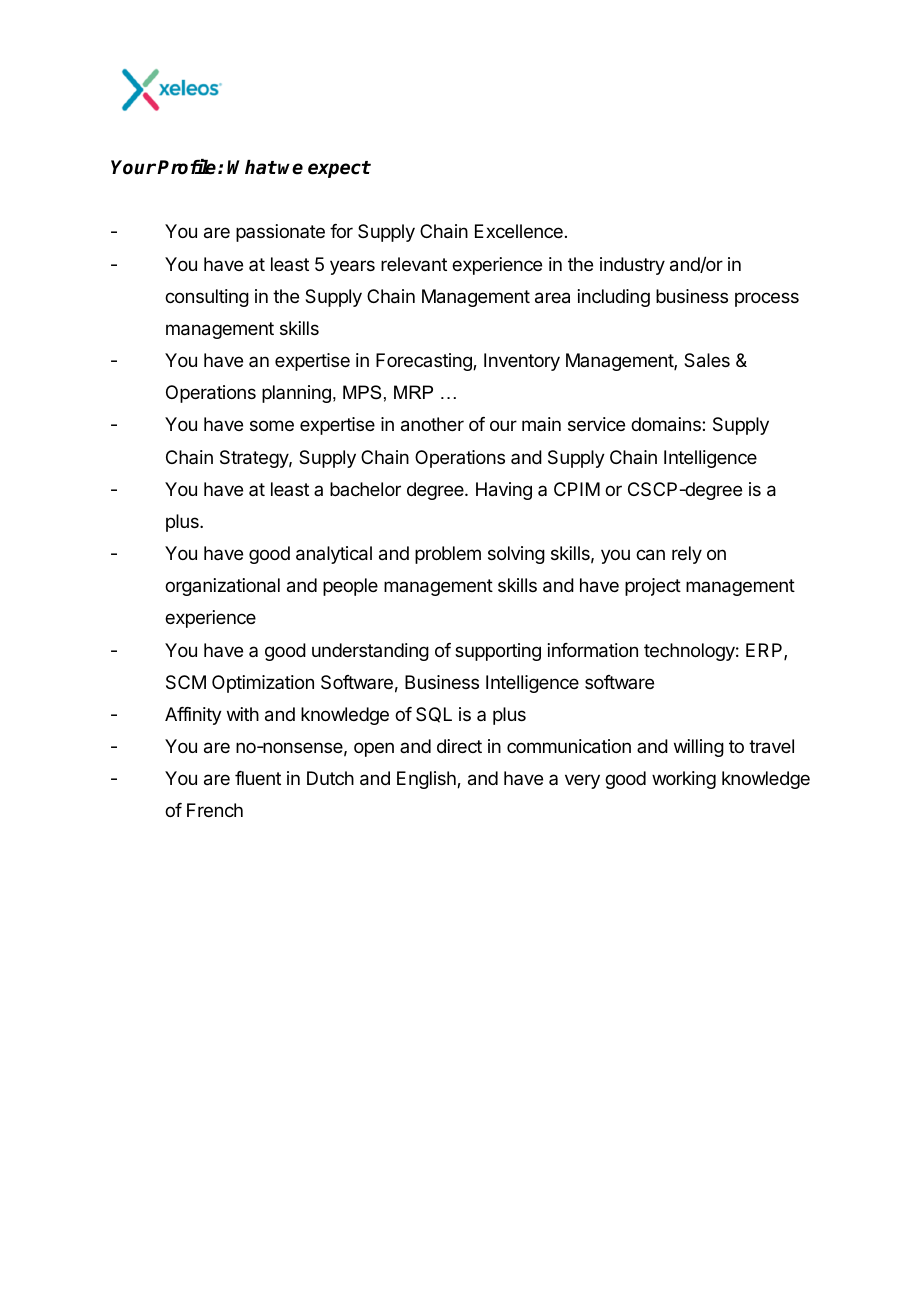 The height and width of the screenshot is (1308, 924). I want to click on Sales, so click(707, 360).
